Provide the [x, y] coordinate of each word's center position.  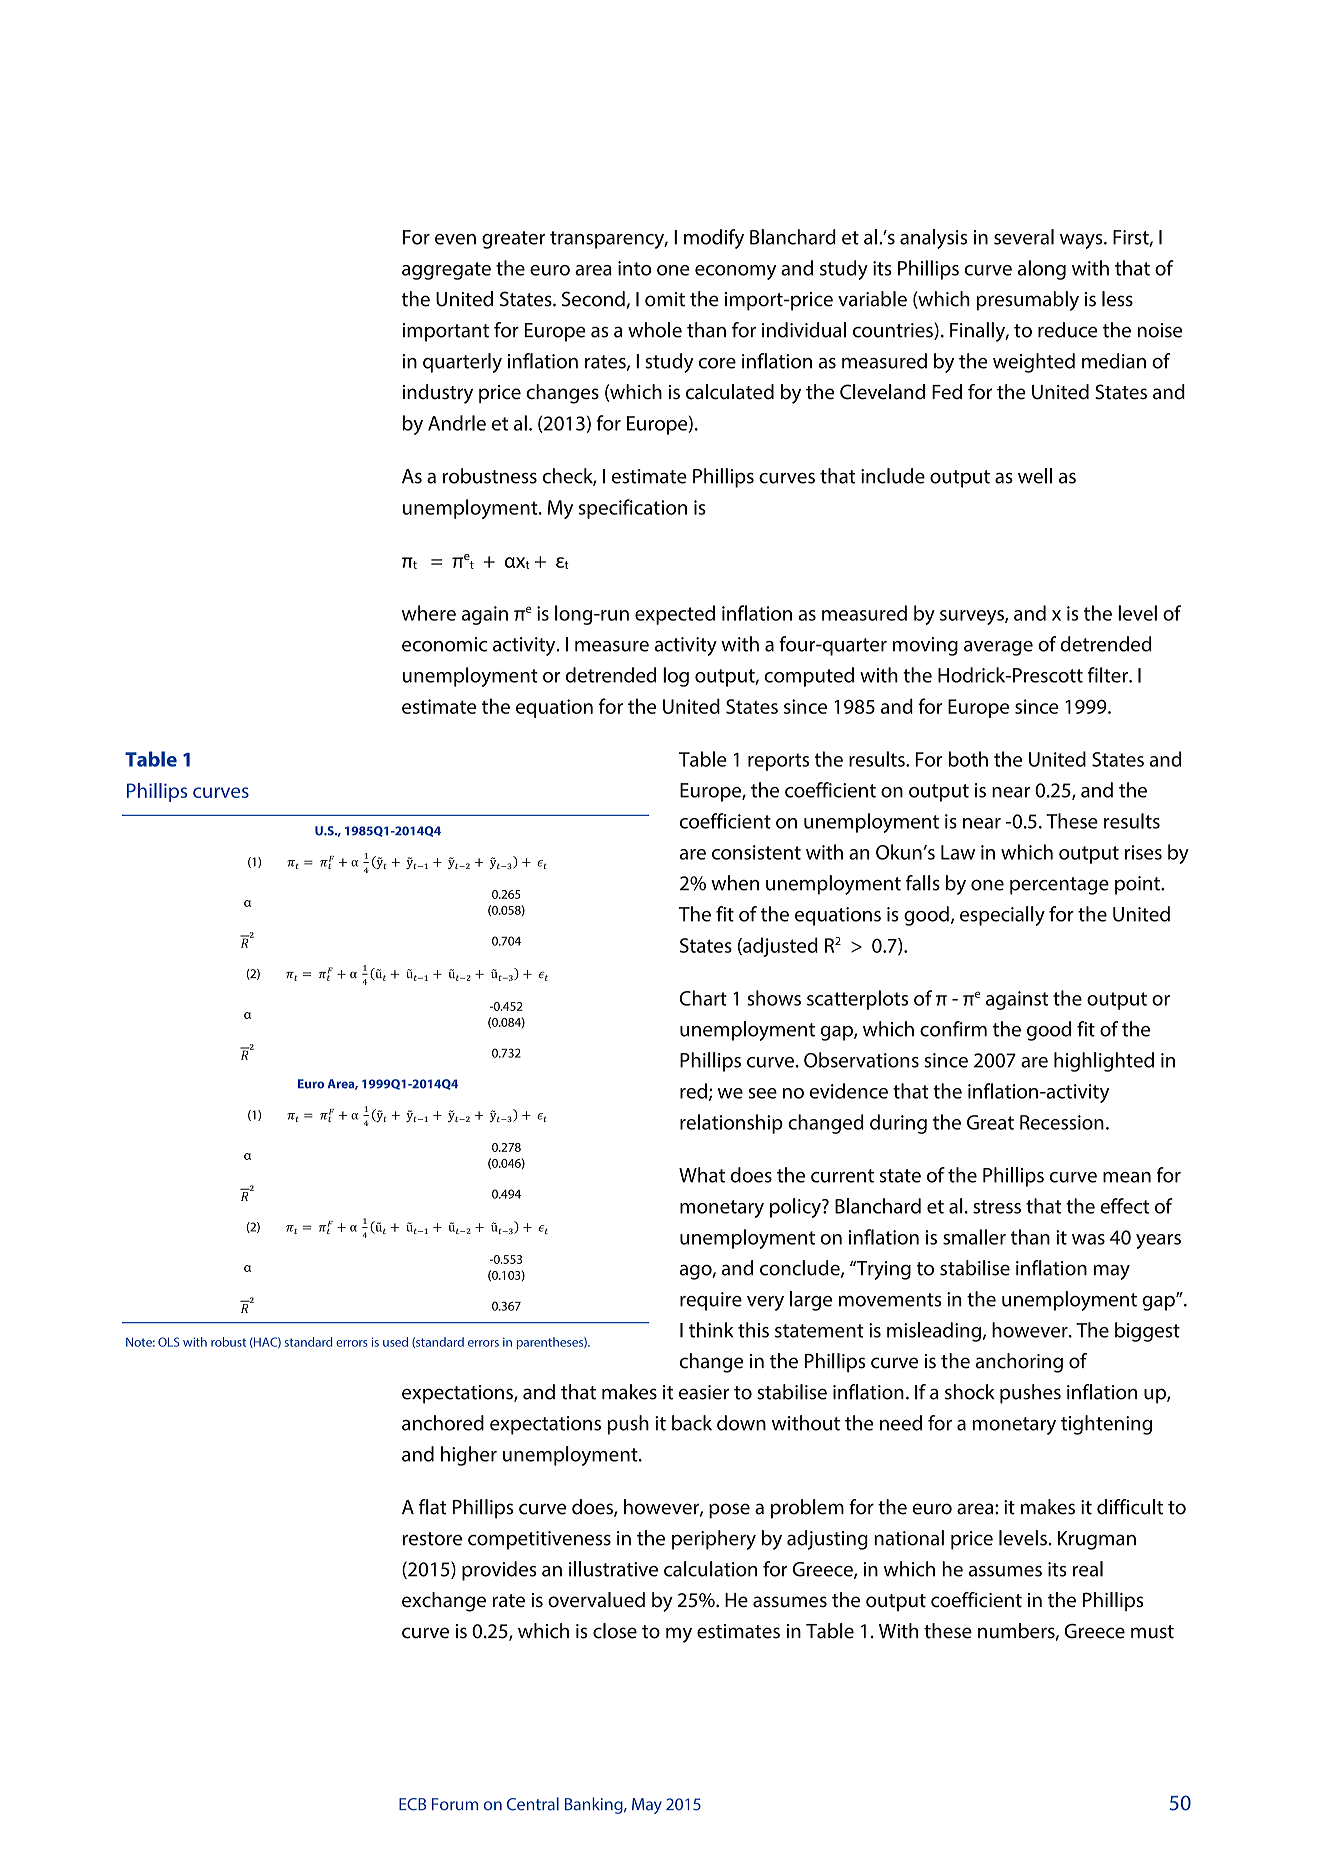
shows [774, 998]
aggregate [446, 271]
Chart [703, 998]
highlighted [1104, 1062]
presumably [1027, 301]
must [1152, 1632]
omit [665, 299]
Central [533, 1804]
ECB [412, 1804]
